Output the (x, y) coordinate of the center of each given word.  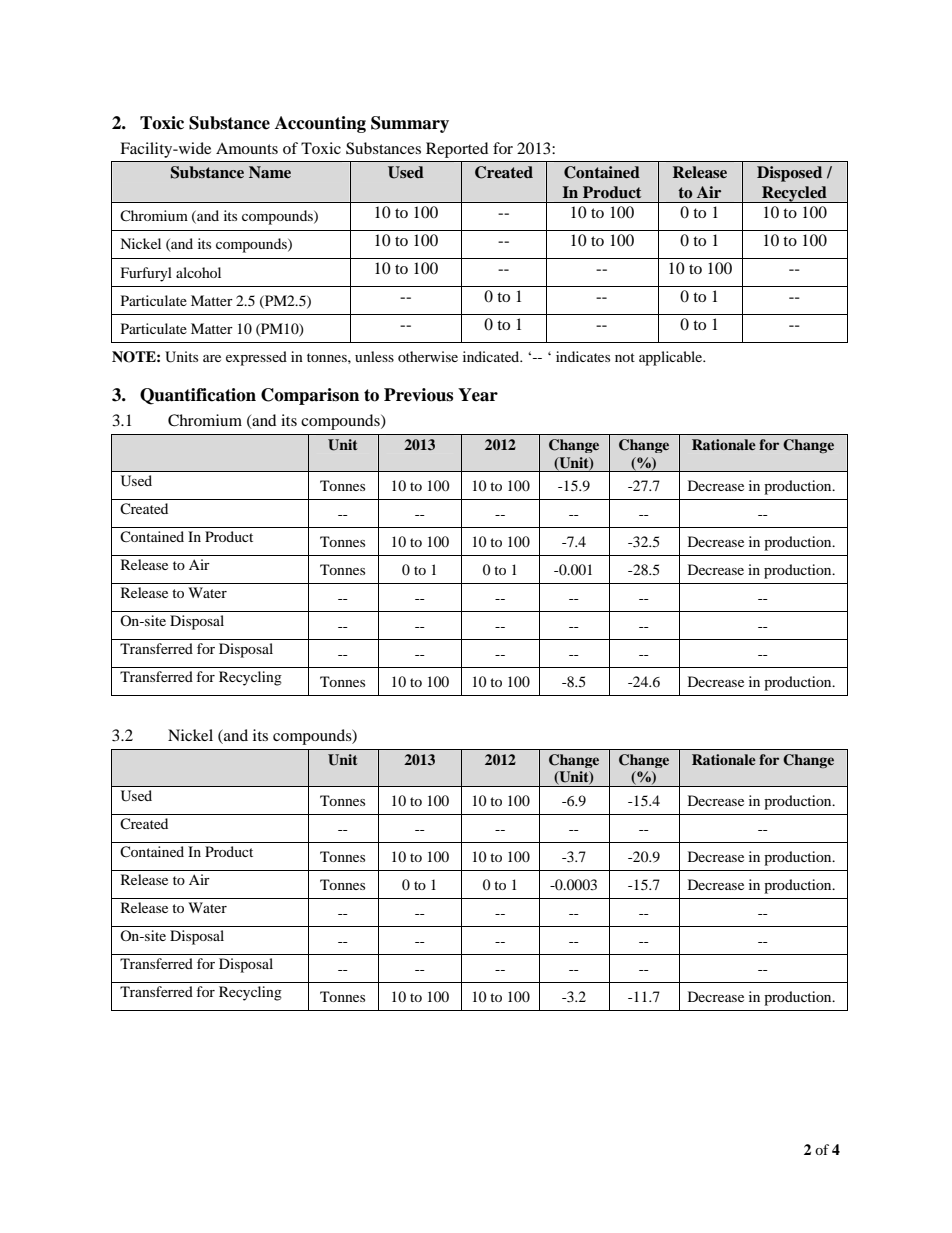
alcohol (198, 272)
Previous (418, 395)
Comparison (310, 396)
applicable (672, 358)
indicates (583, 356)
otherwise (428, 356)
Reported (457, 150)
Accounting (320, 124)
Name (270, 172)
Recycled (794, 194)
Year (478, 395)
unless (374, 356)
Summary (410, 124)
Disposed (789, 174)
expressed (256, 358)
